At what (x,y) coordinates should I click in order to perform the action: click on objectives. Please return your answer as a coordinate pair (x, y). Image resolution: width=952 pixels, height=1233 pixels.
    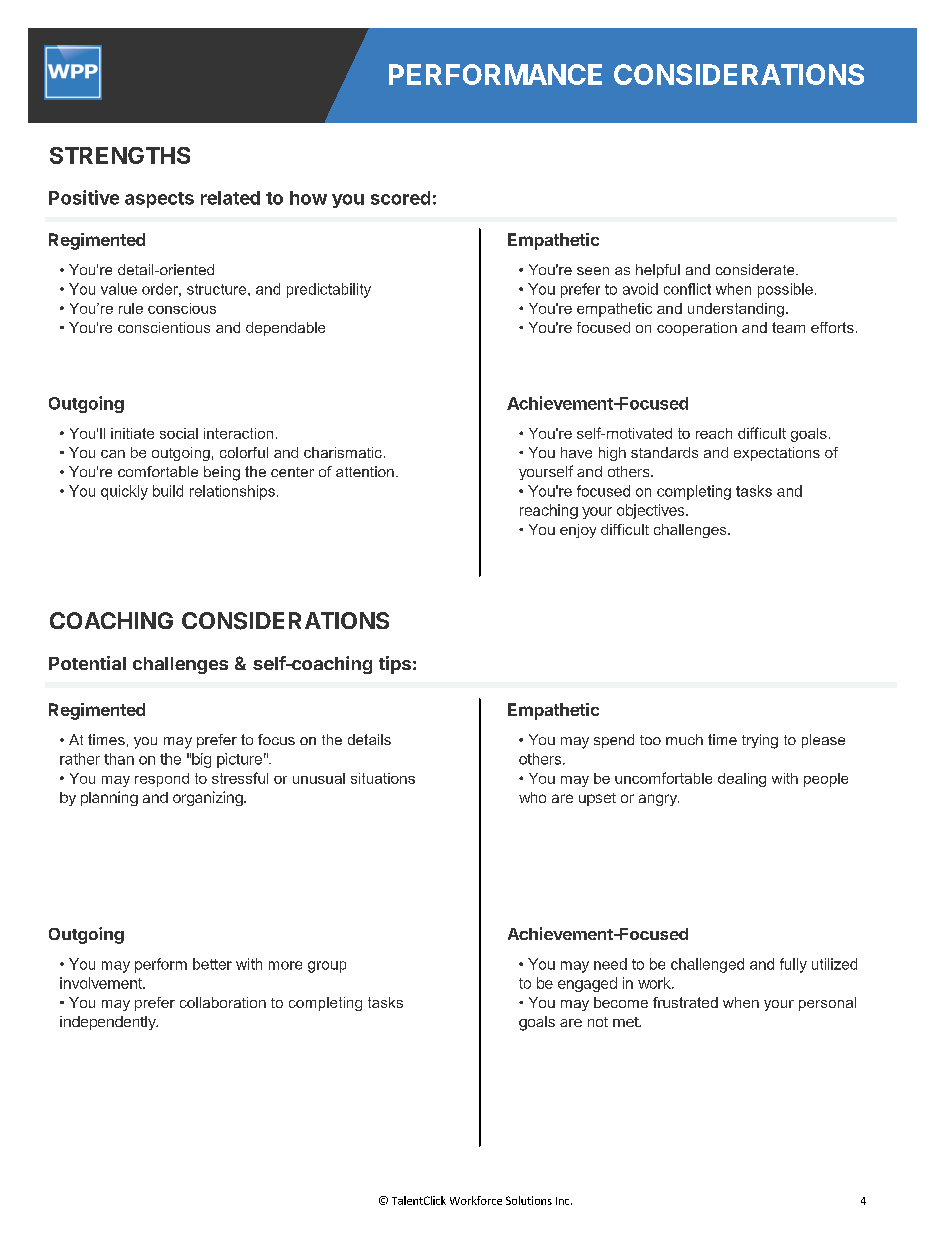
    Looking at the image, I should click on (652, 511).
